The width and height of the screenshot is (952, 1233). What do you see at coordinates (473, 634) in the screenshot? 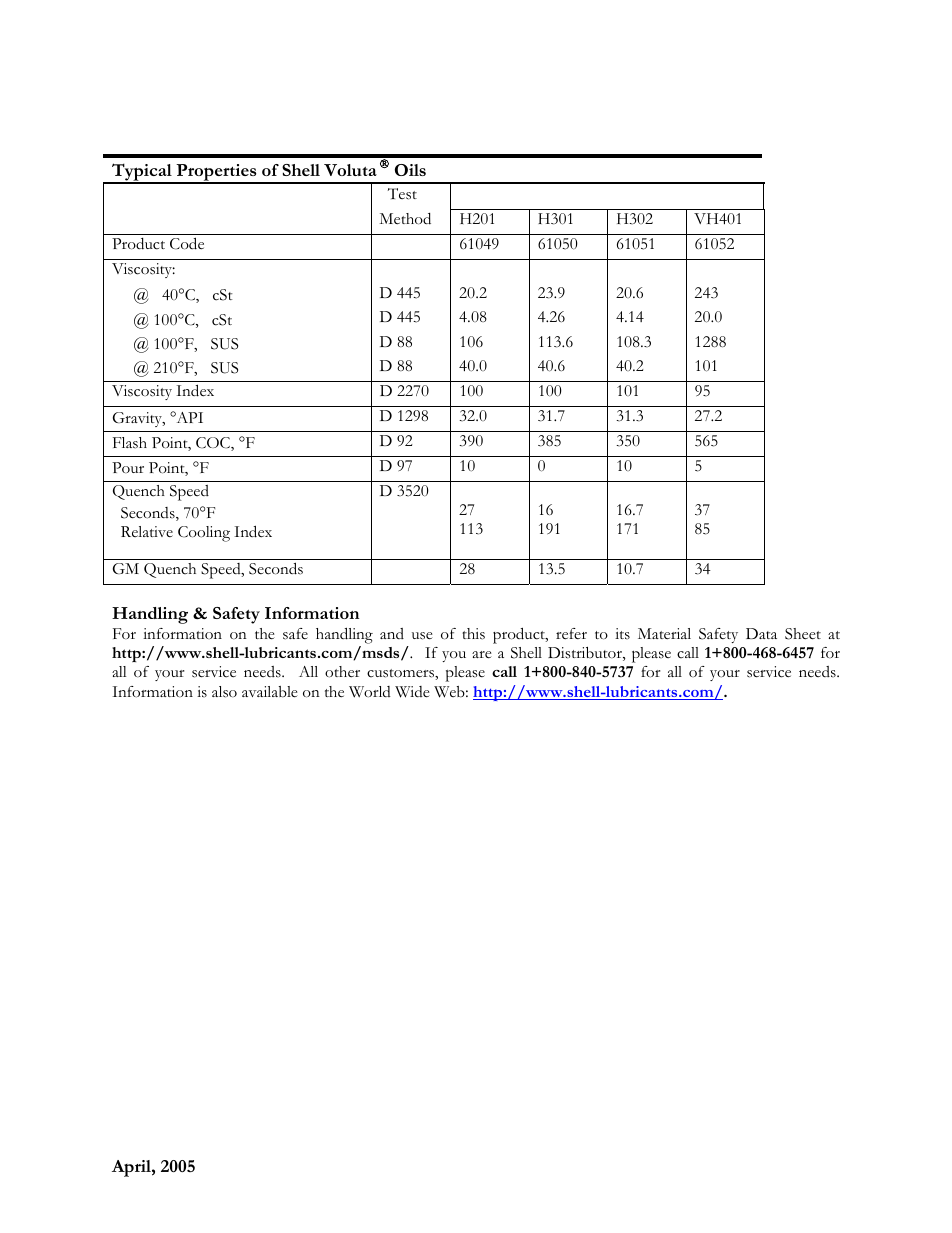
I see `this` at bounding box center [473, 634].
